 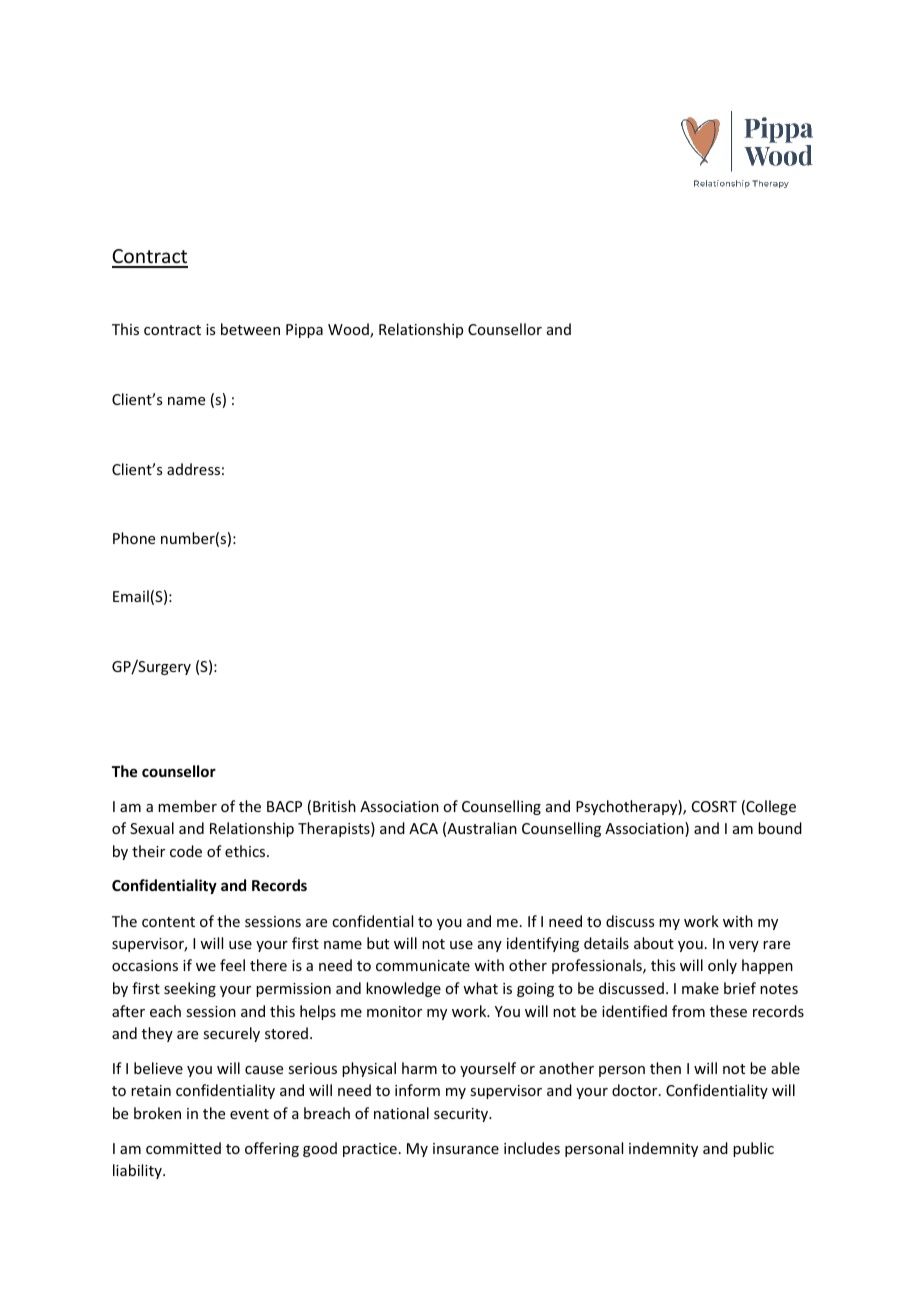 What do you see at coordinates (183, 1148) in the screenshot?
I see `committed` at bounding box center [183, 1148].
